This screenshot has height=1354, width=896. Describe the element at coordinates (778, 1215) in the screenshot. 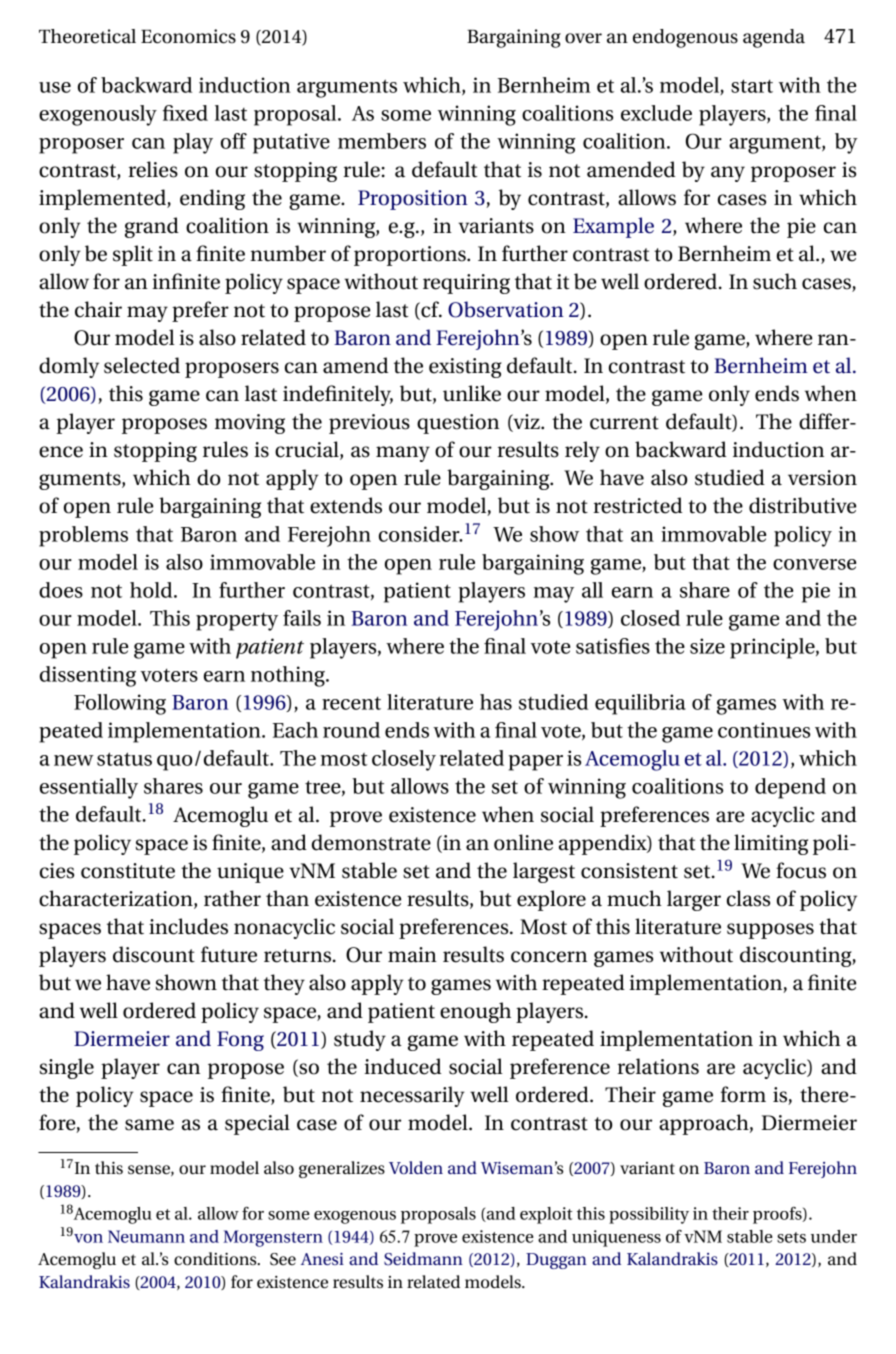

I see `proofs` at that location.
